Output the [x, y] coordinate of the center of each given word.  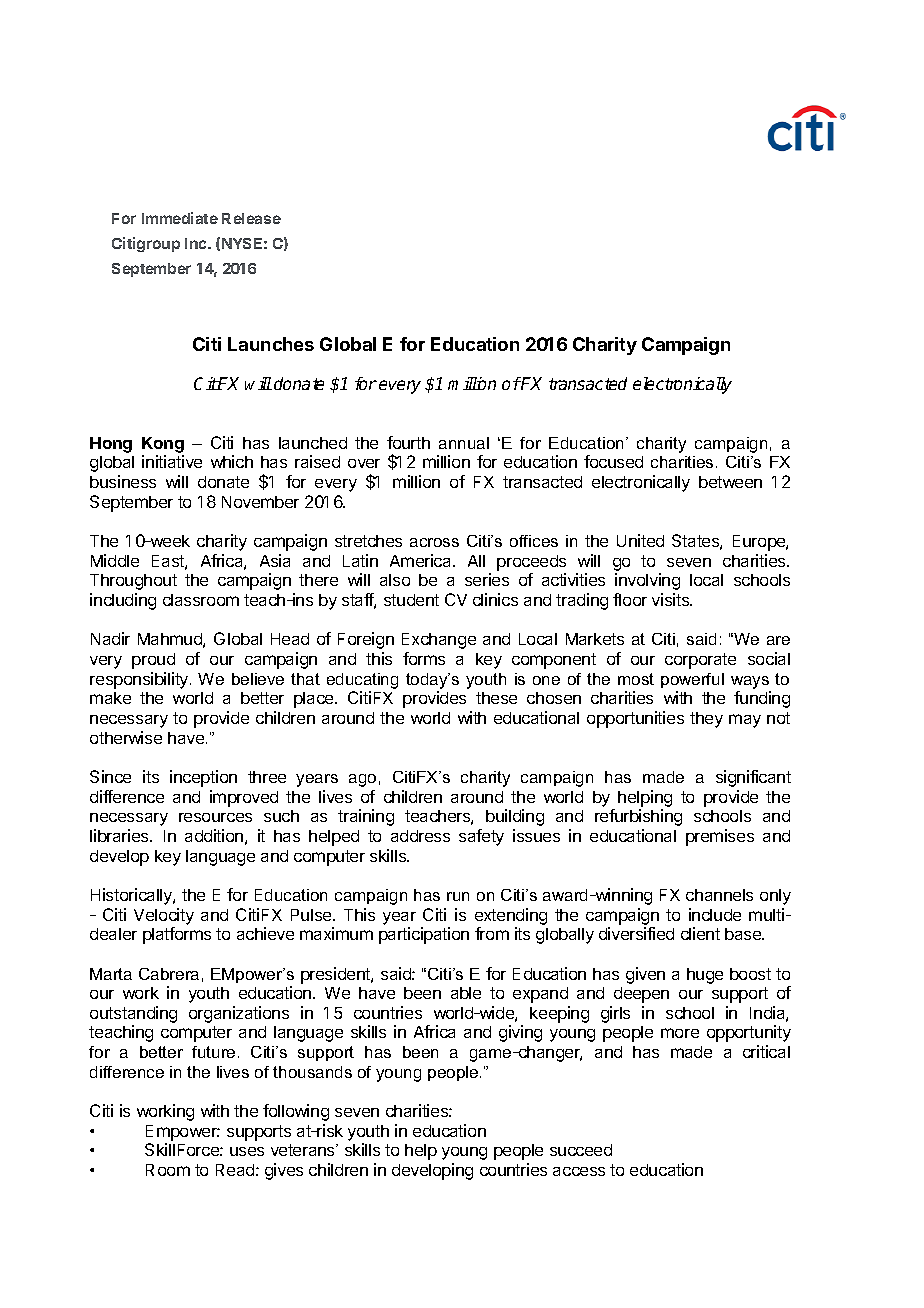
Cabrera [169, 974]
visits [672, 599]
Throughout [133, 582]
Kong [163, 445]
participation [424, 935]
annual [464, 443]
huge [705, 976]
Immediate [180, 218]
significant [753, 778]
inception [203, 778]
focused [613, 461]
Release [251, 218]
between [730, 482]
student [411, 600]
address [420, 836]
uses [247, 1151]
